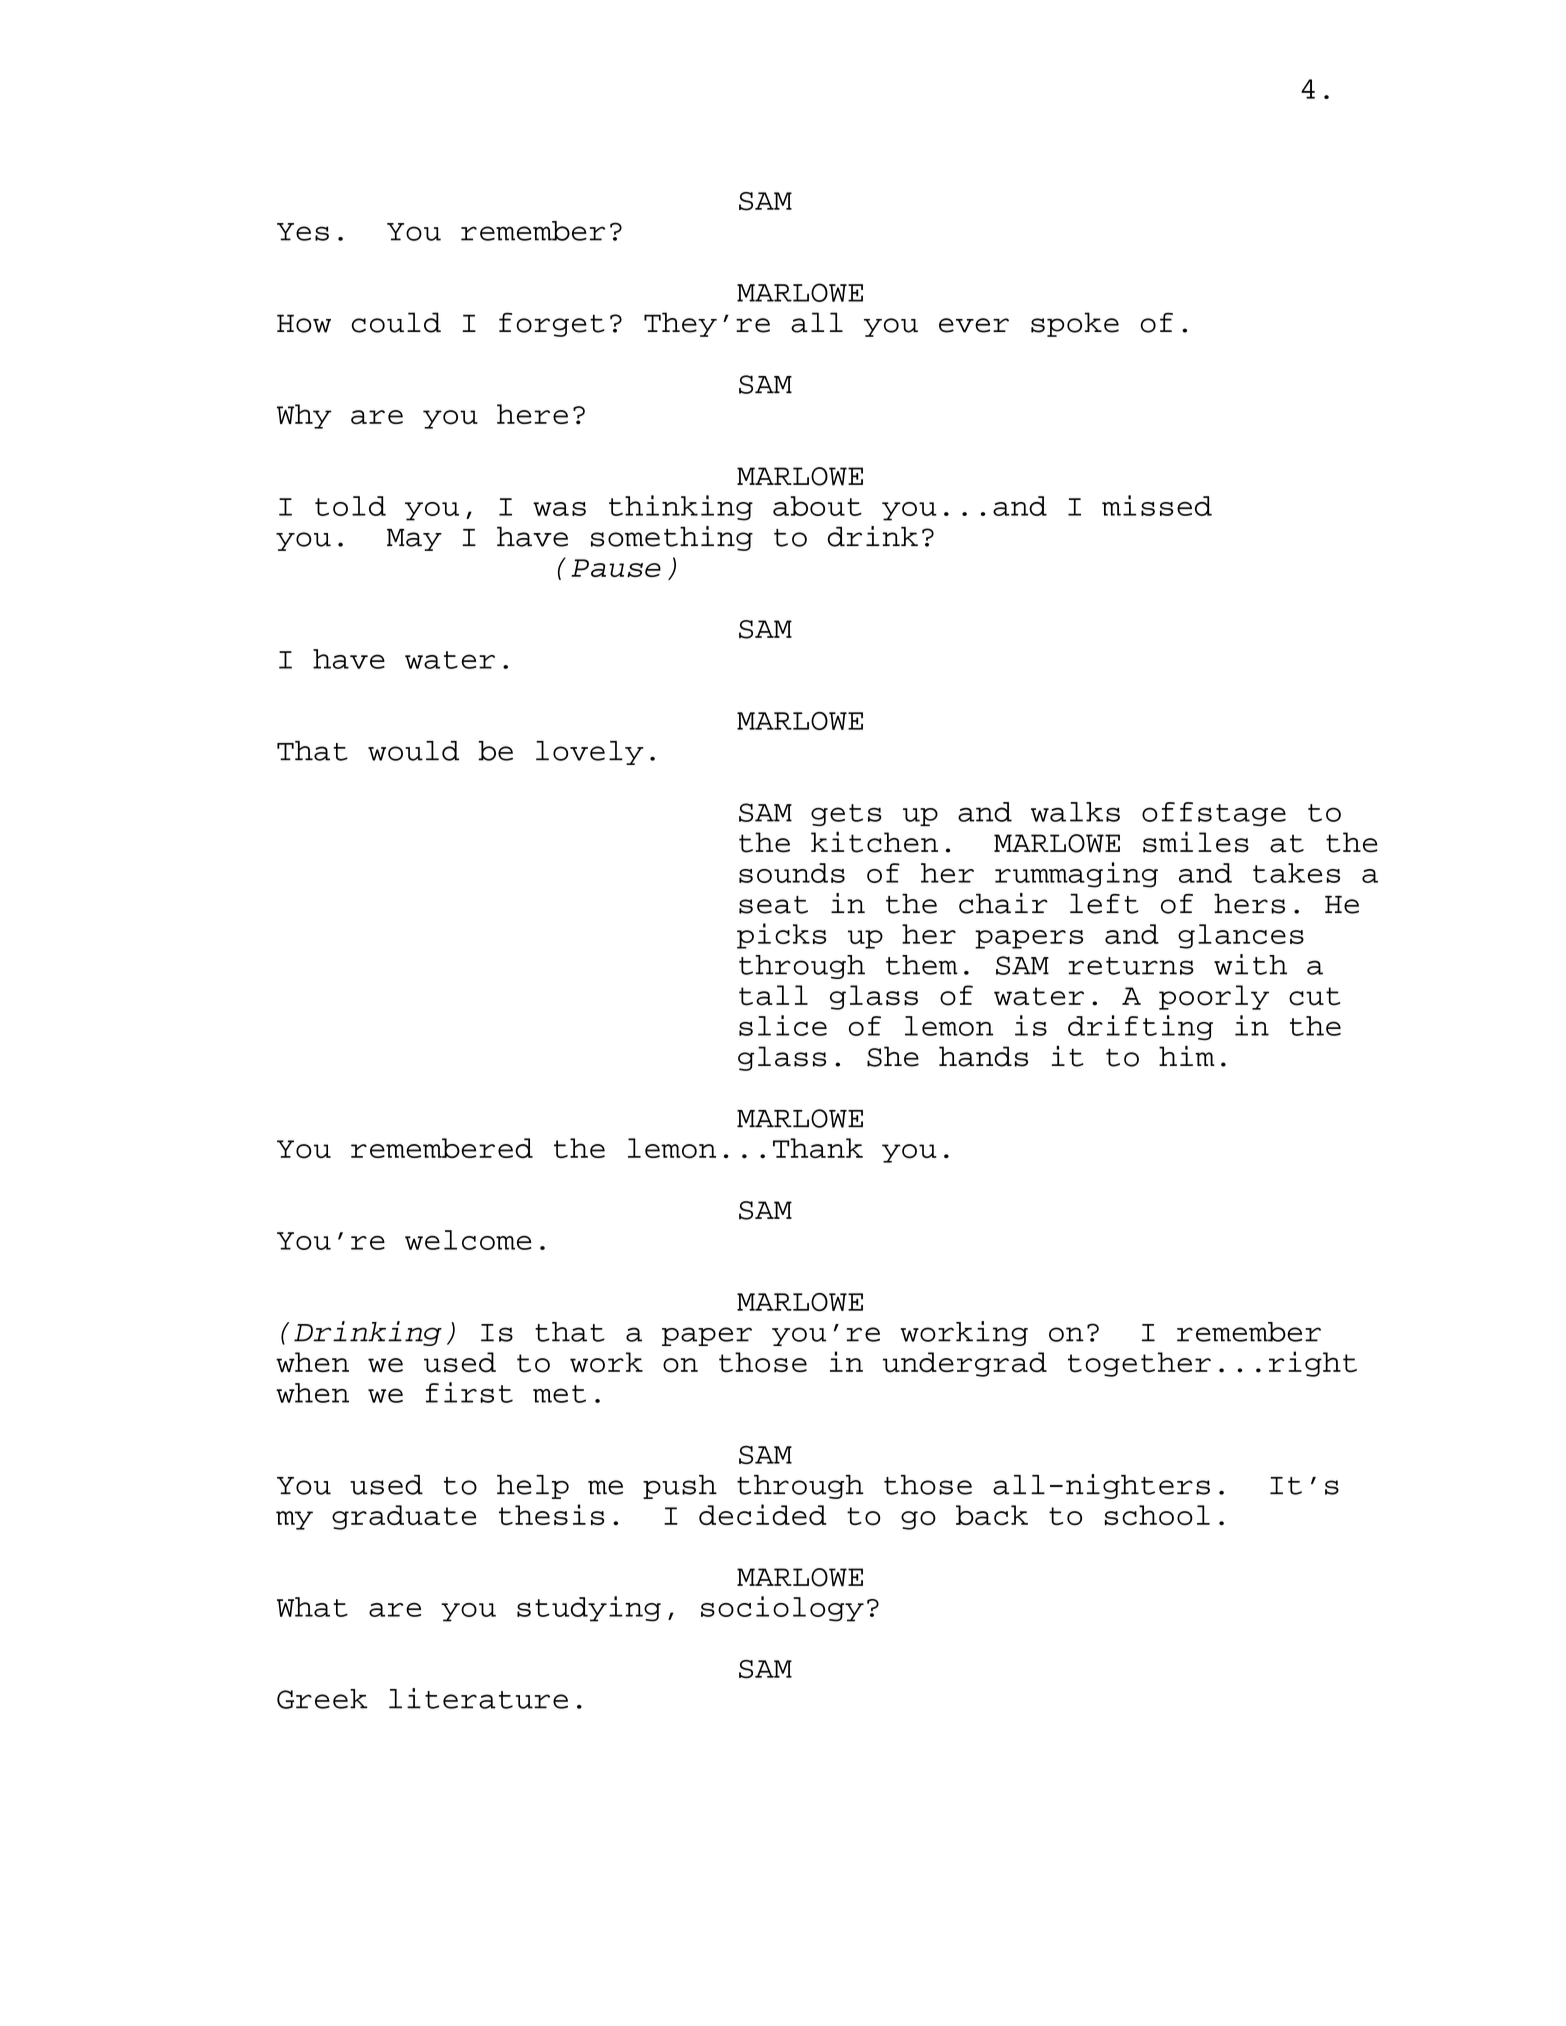 The width and height of the page is (1566, 2026). What do you see at coordinates (782, 1609) in the page?
I see `sociology` at bounding box center [782, 1609].
